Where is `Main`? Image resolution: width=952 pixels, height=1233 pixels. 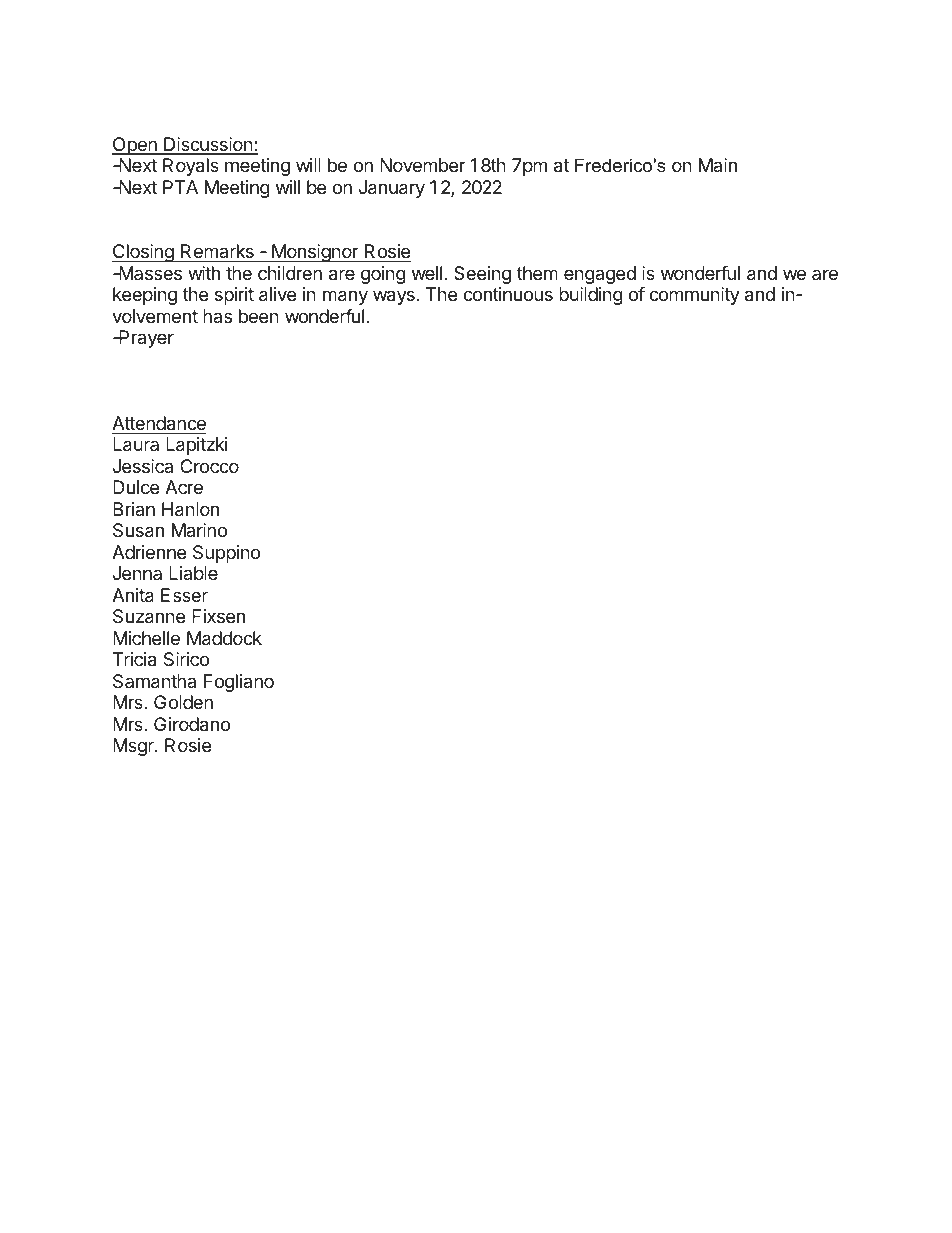 Main is located at coordinates (718, 165).
